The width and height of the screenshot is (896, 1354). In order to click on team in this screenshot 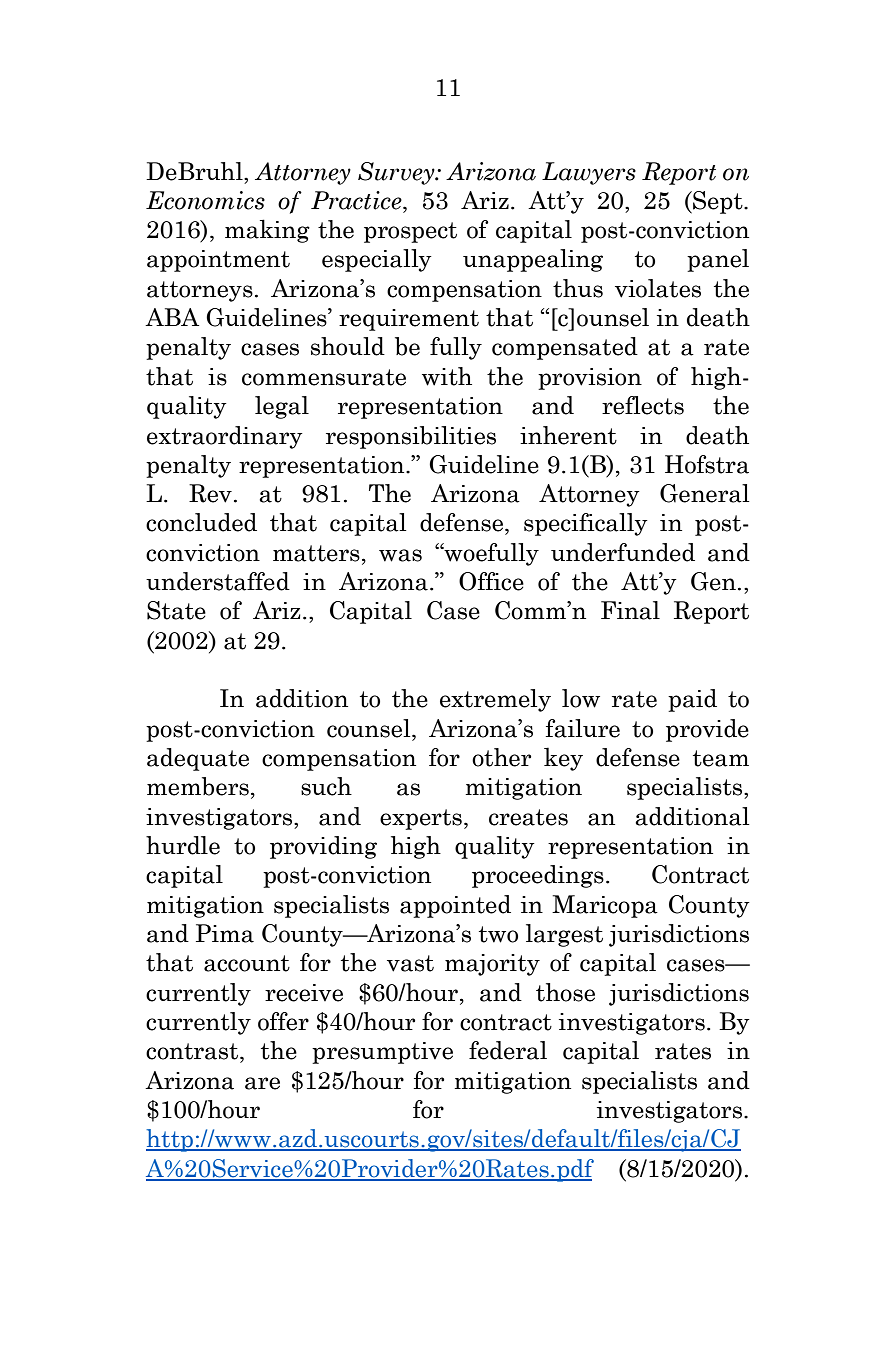, I will do `click(721, 758)`.
